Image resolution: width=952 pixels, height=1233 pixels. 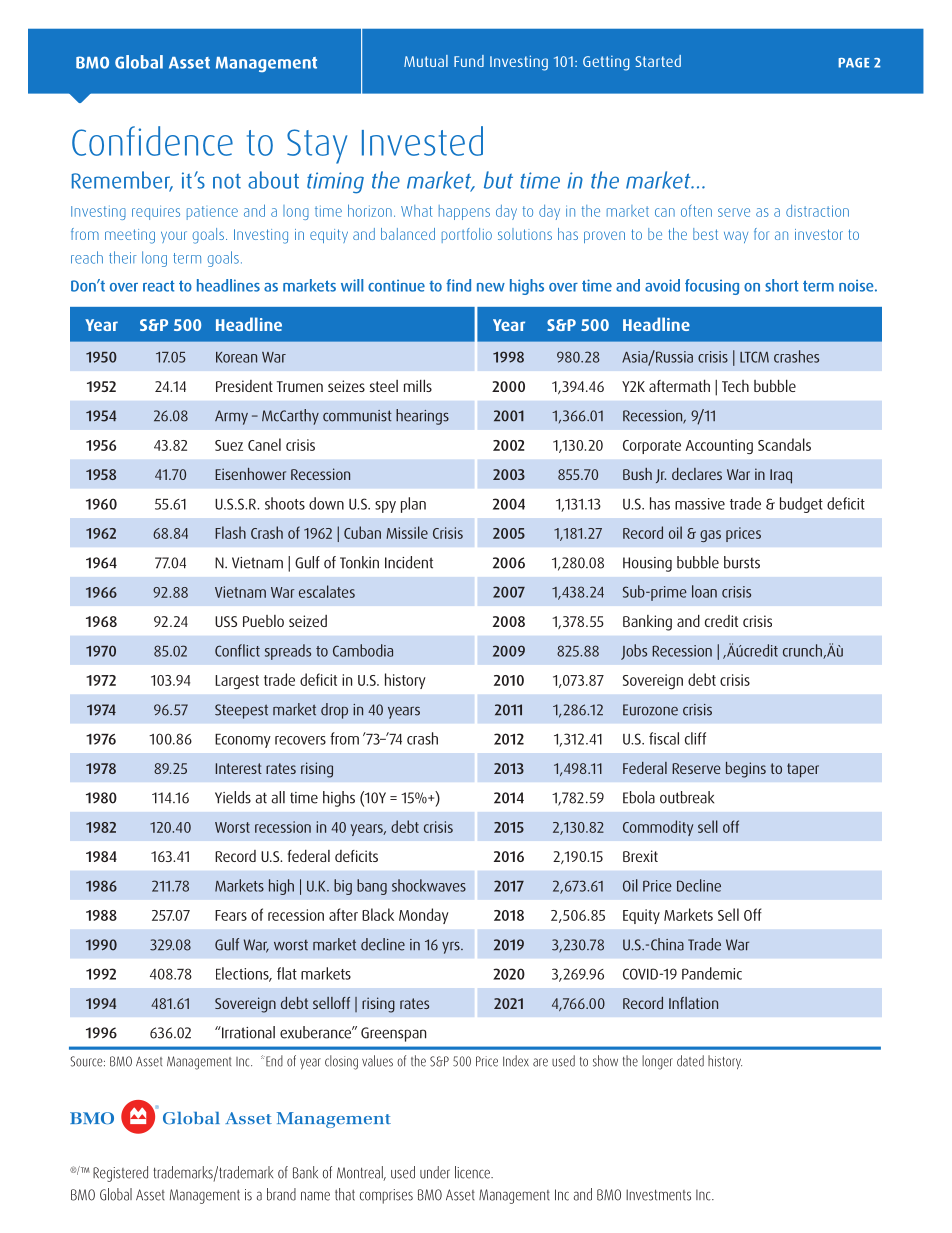 What do you see at coordinates (229, 445) in the screenshot?
I see `Suez` at bounding box center [229, 445].
